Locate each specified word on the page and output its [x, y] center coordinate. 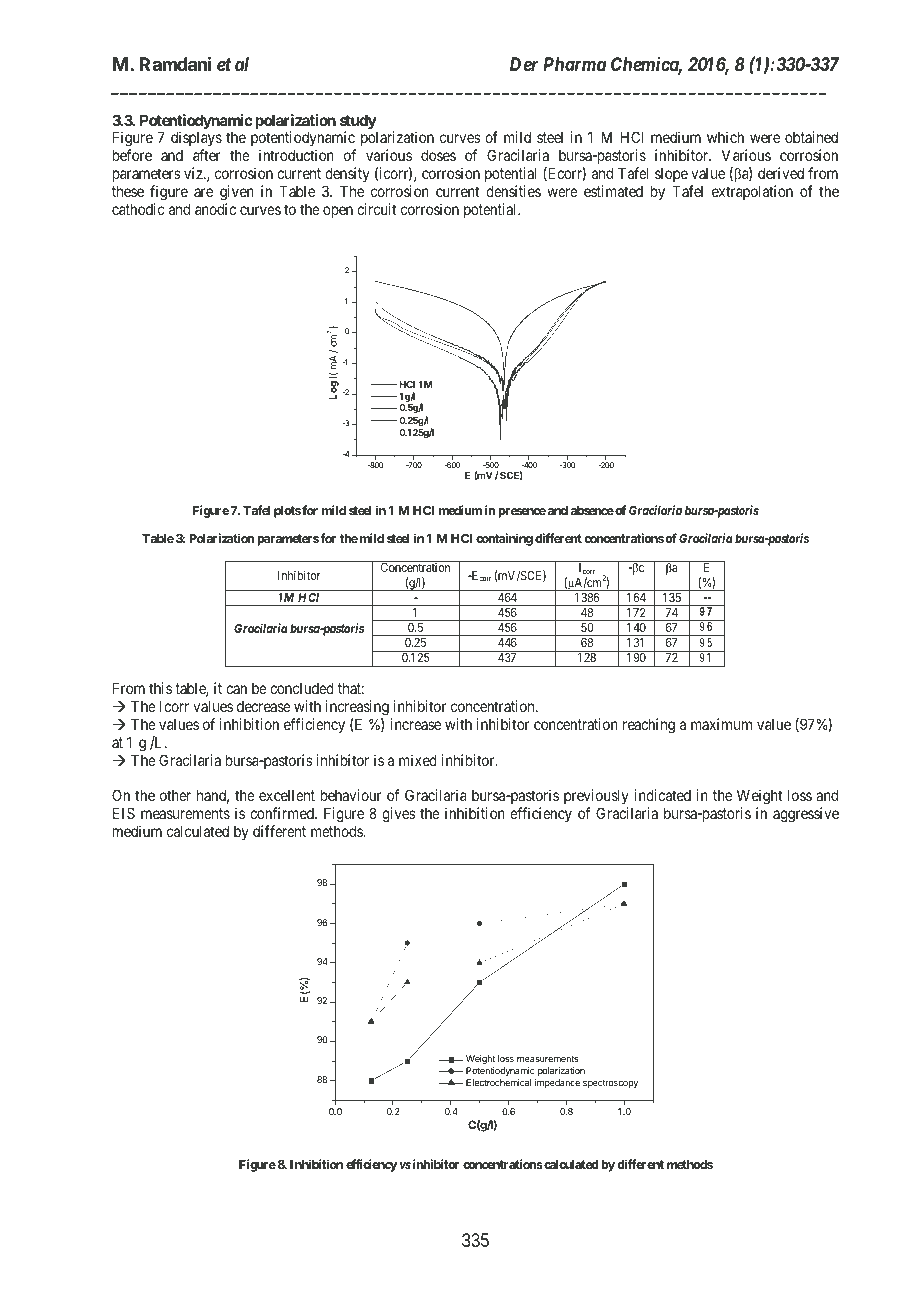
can [236, 689]
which [725, 137]
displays [196, 140]
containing [504, 539]
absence [592, 510]
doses [438, 155]
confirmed [283, 813]
